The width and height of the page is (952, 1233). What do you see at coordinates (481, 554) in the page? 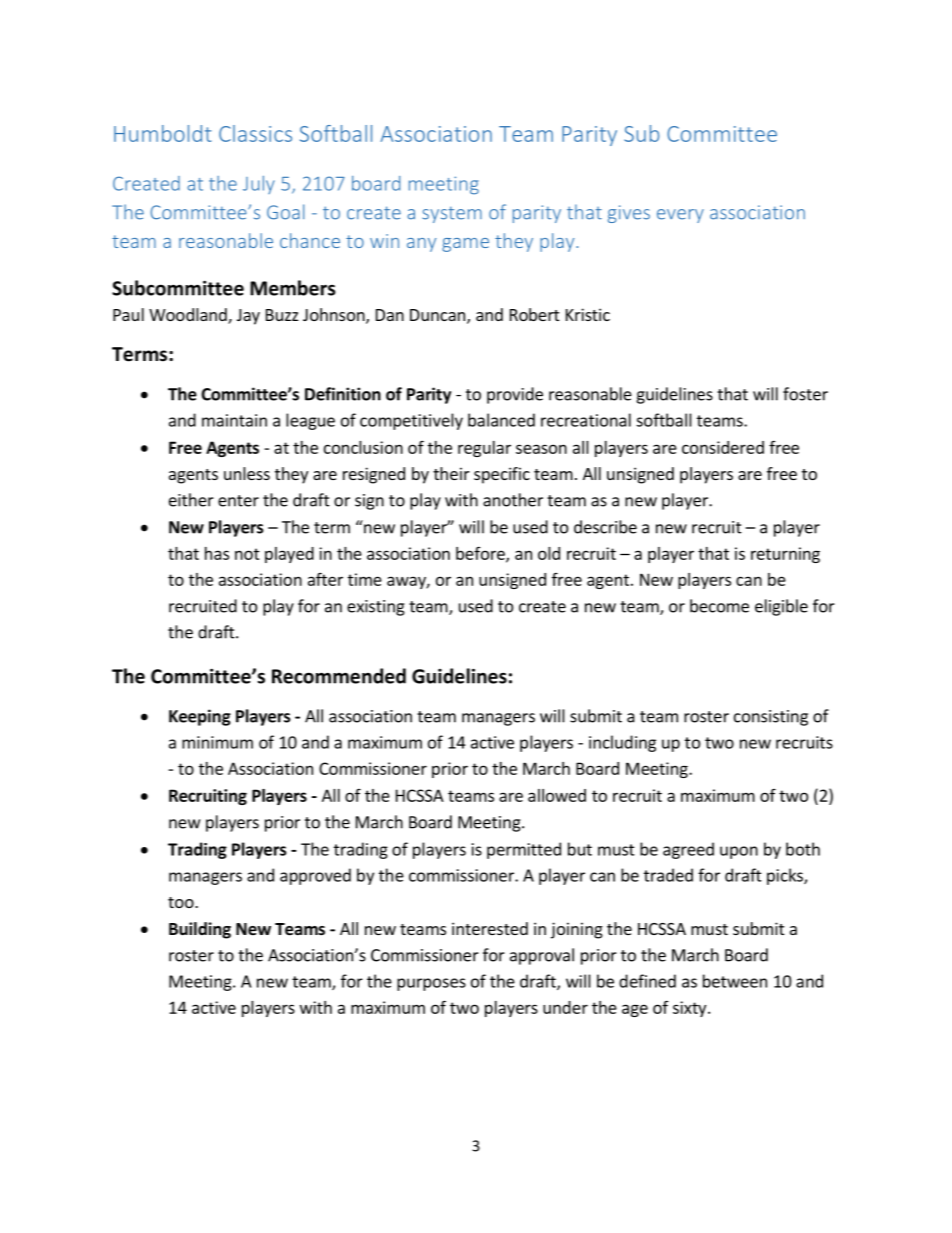
I see `before` at bounding box center [481, 554].
